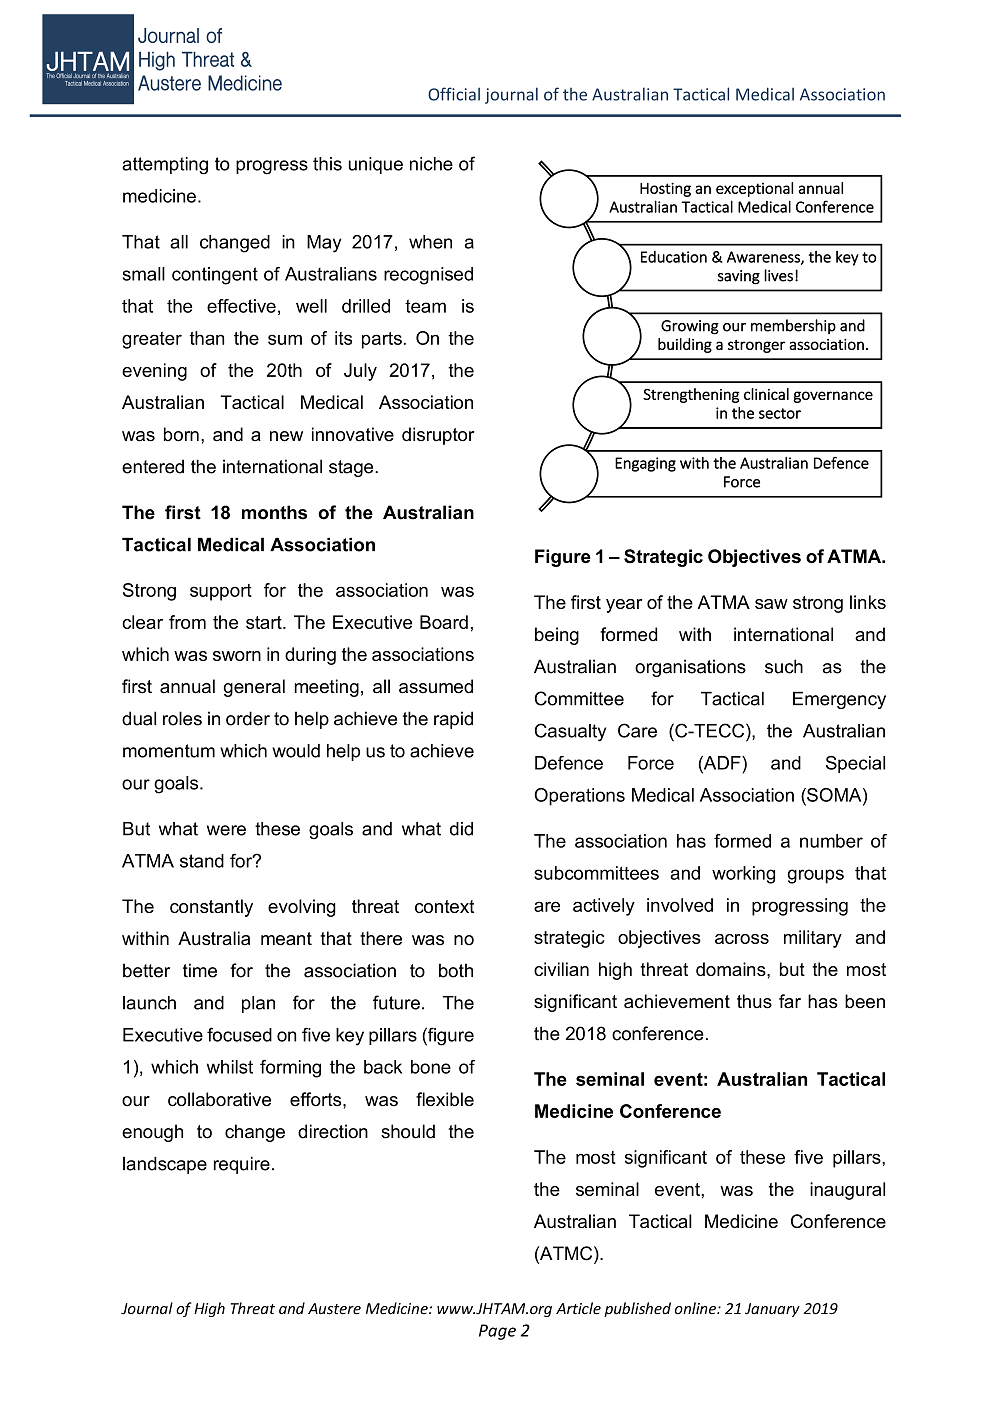  Describe the element at coordinates (334, 1309) in the document. I see `Austere` at that location.
